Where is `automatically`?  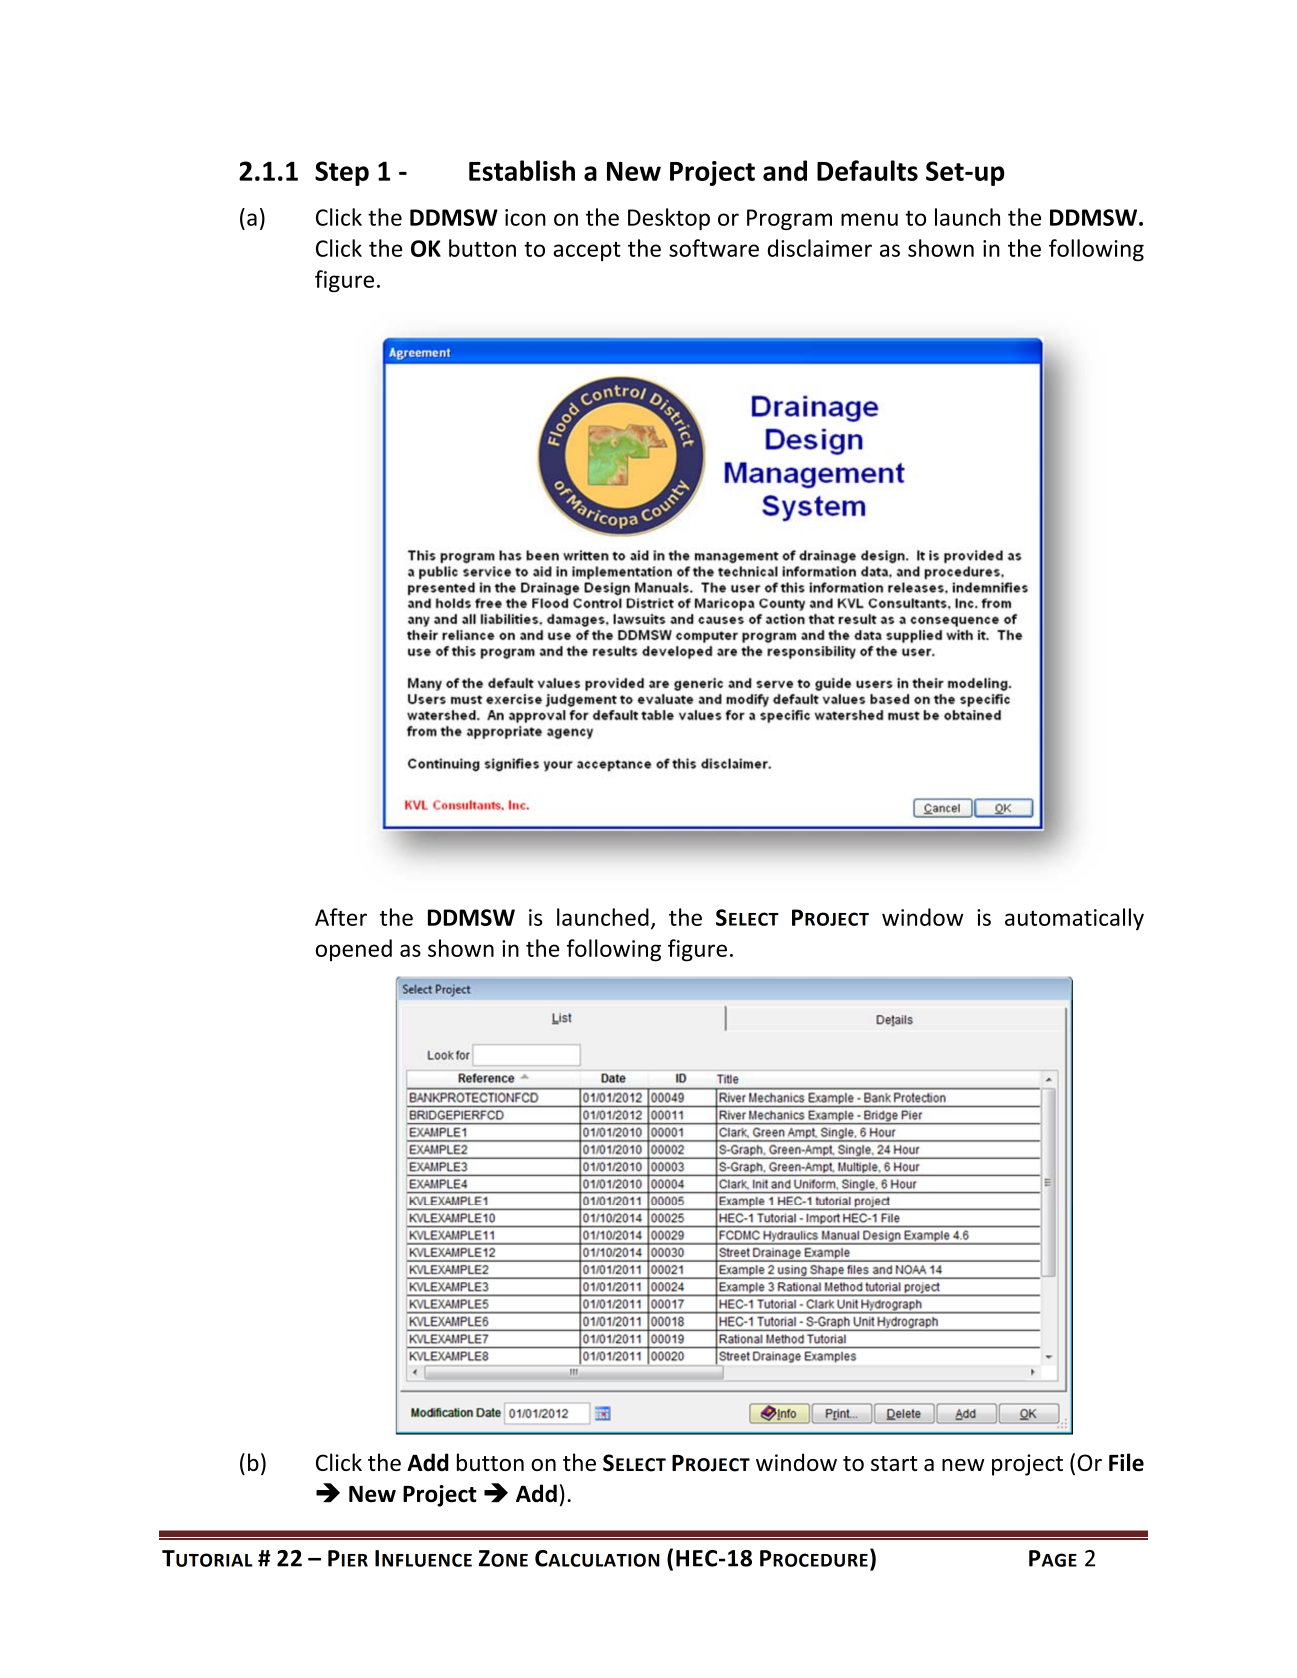
automatically is located at coordinates (1074, 919).
